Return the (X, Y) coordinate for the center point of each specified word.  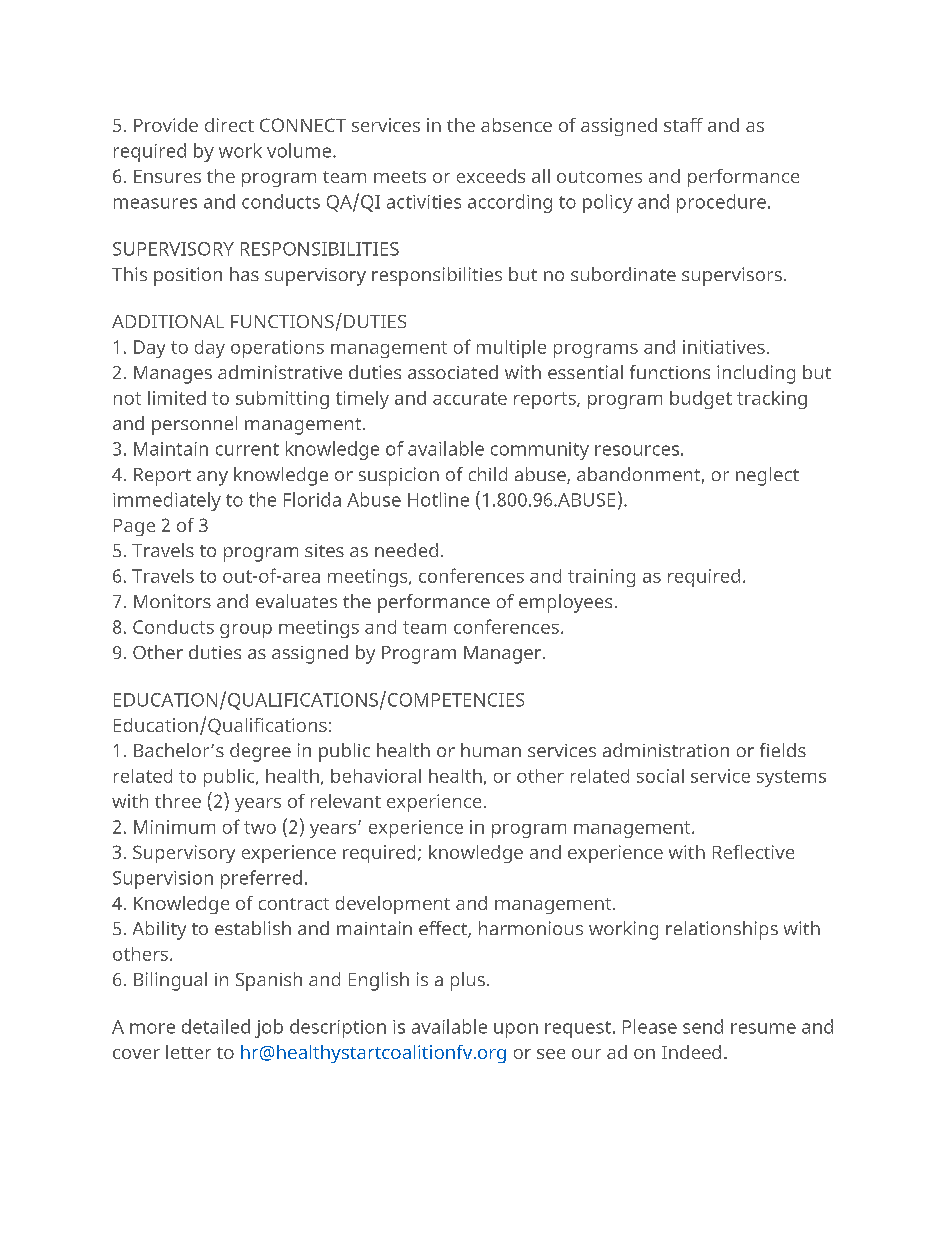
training (601, 578)
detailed (216, 1026)
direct (229, 125)
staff (683, 125)
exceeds (491, 176)
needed (406, 550)
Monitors (172, 601)
